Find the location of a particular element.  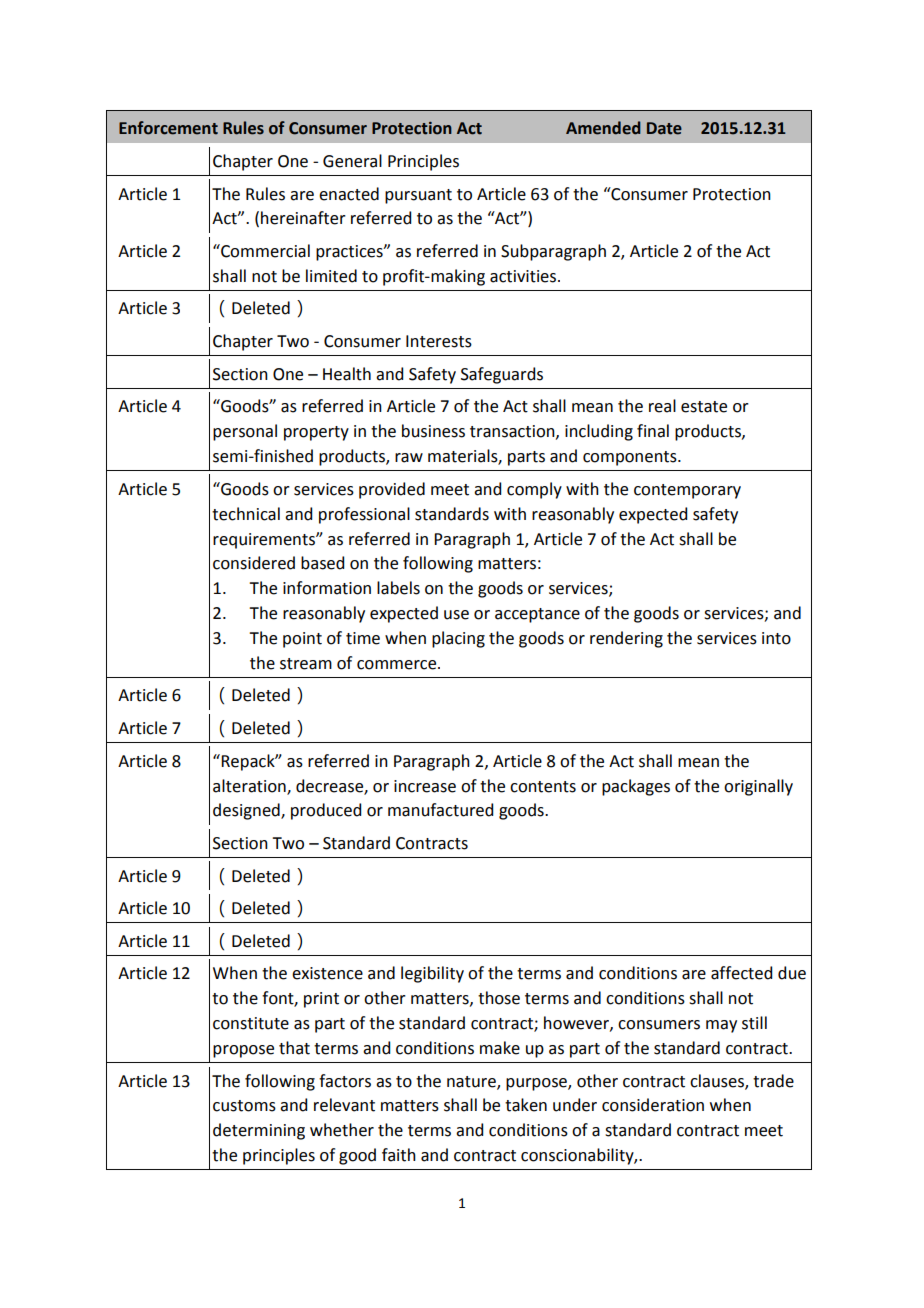

determining is located at coordinates (259, 1131).
